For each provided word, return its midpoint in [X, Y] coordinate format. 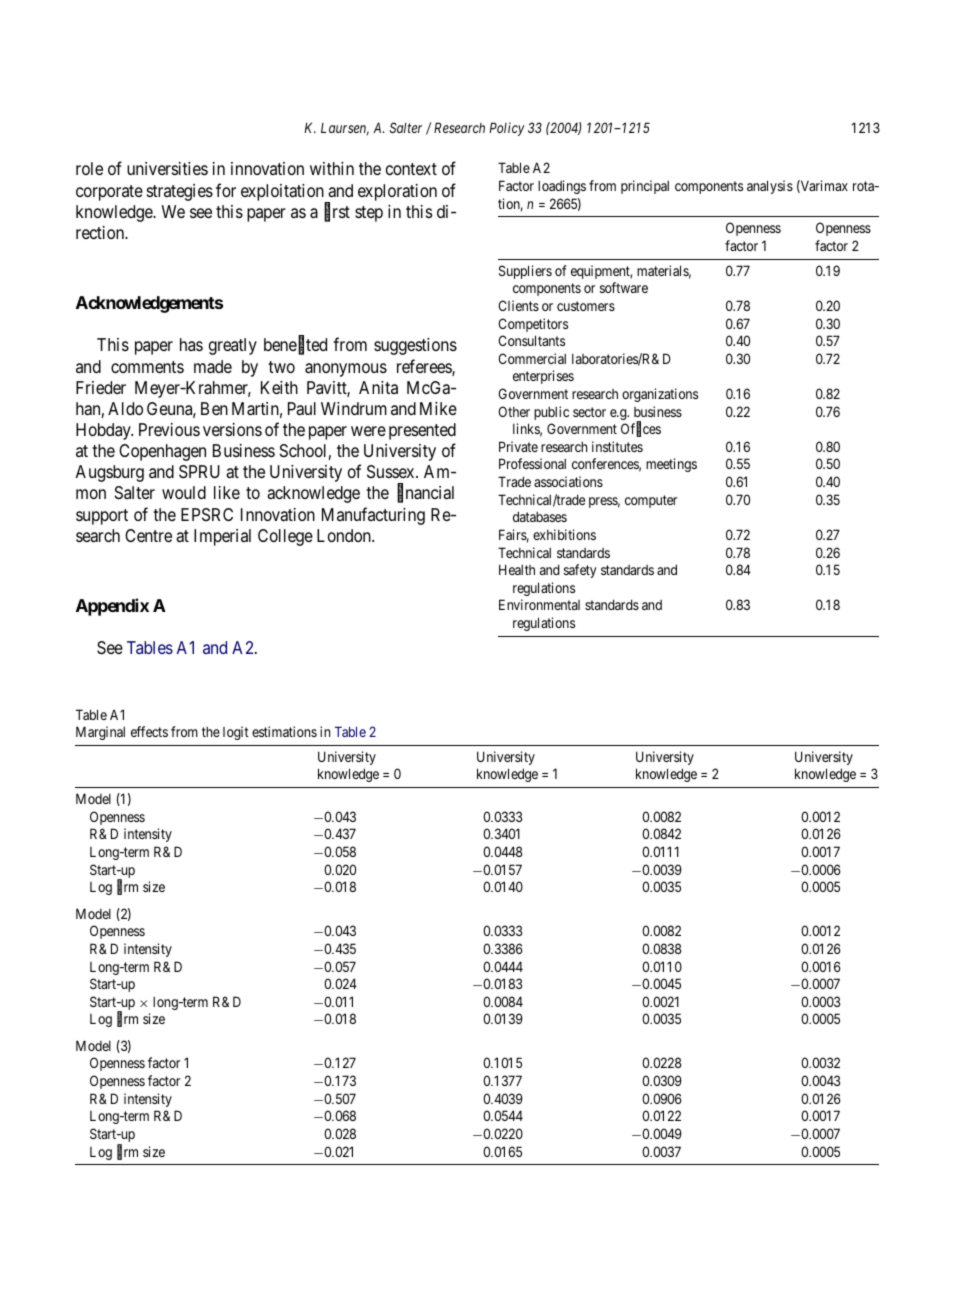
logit [236, 733]
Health [517, 569]
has [191, 344]
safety [580, 571]
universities [167, 168]
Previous [169, 429]
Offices [641, 430]
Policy [507, 129]
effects [149, 731]
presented [422, 431]
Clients [518, 305]
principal [645, 187]
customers [586, 306]
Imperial [222, 537]
